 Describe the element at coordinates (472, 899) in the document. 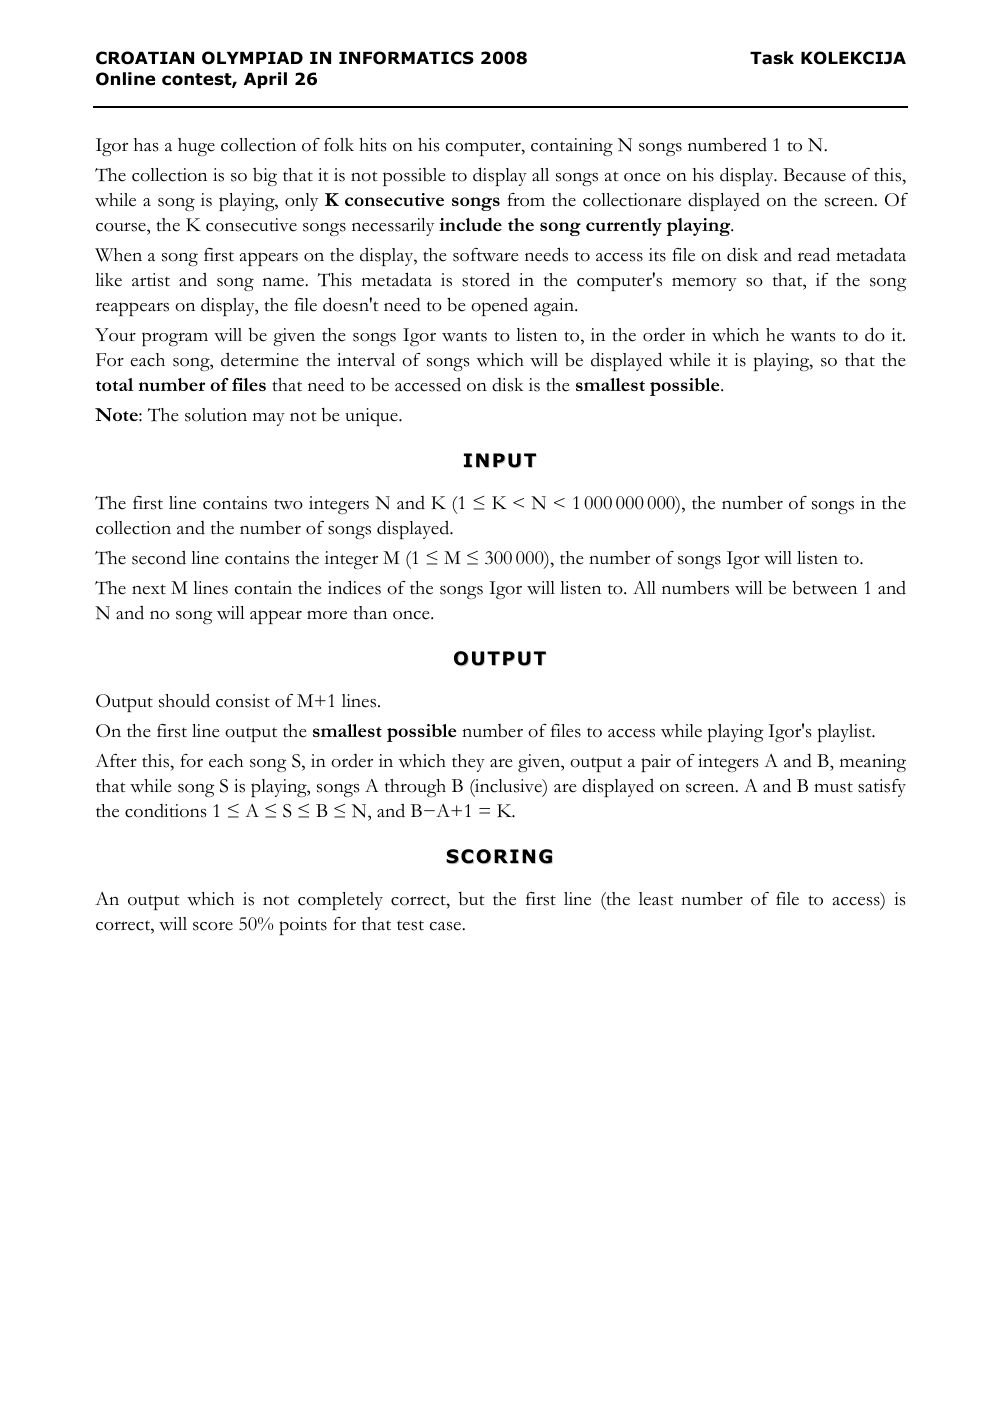

I see `but` at that location.
